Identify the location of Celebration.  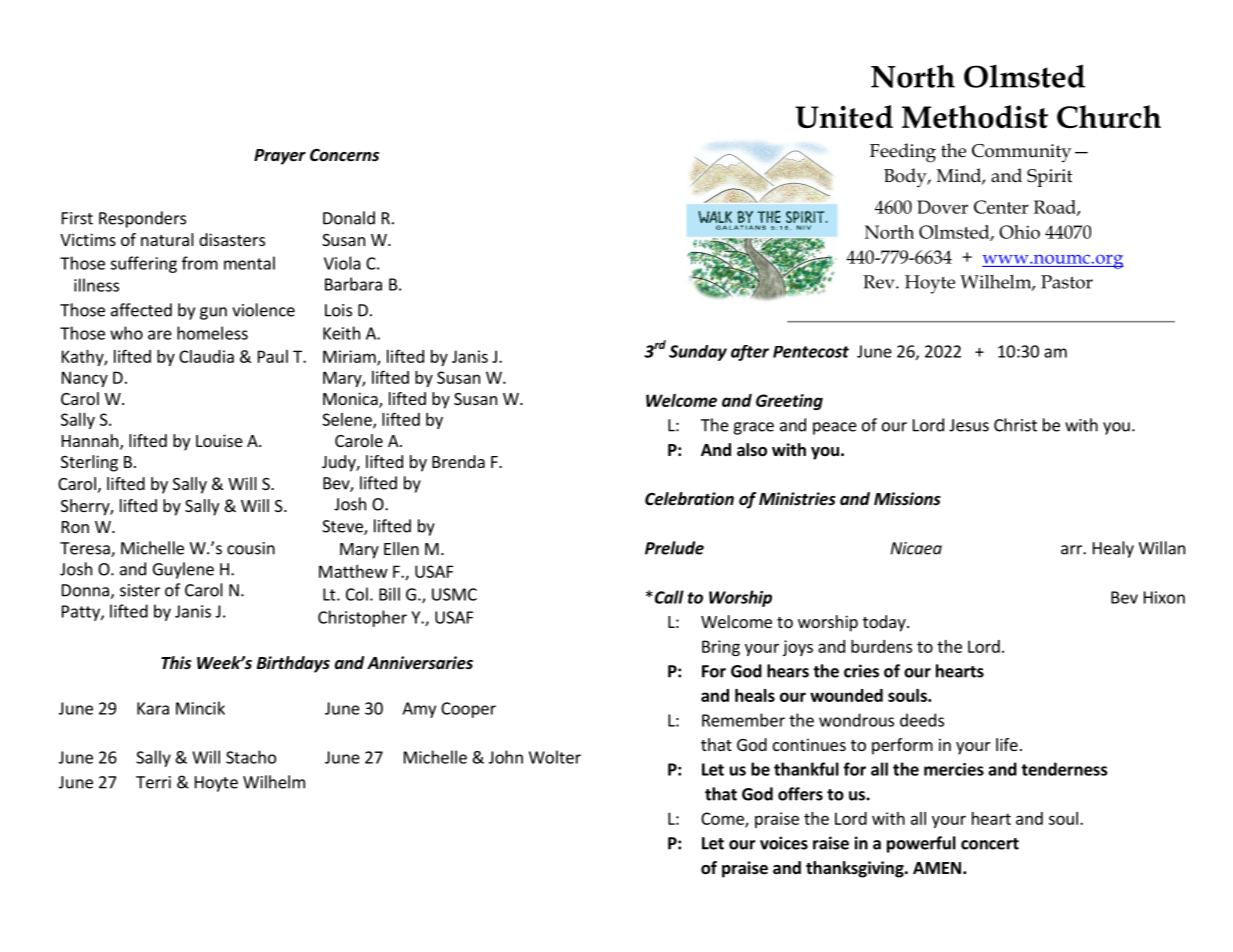
(689, 499).
